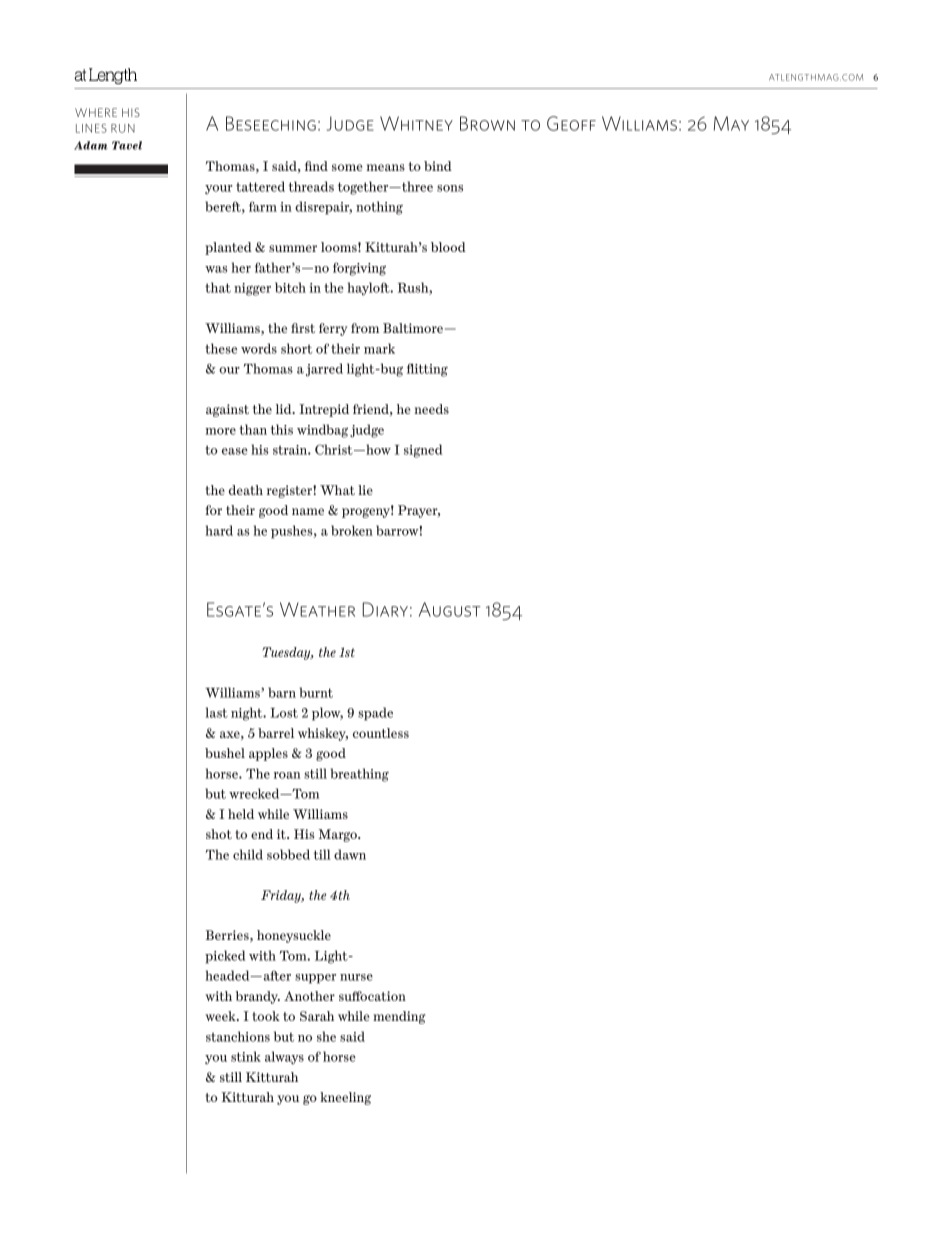 Image resolution: width=952 pixels, height=1233 pixels. What do you see at coordinates (431, 409) in the screenshot?
I see `needs` at bounding box center [431, 409].
